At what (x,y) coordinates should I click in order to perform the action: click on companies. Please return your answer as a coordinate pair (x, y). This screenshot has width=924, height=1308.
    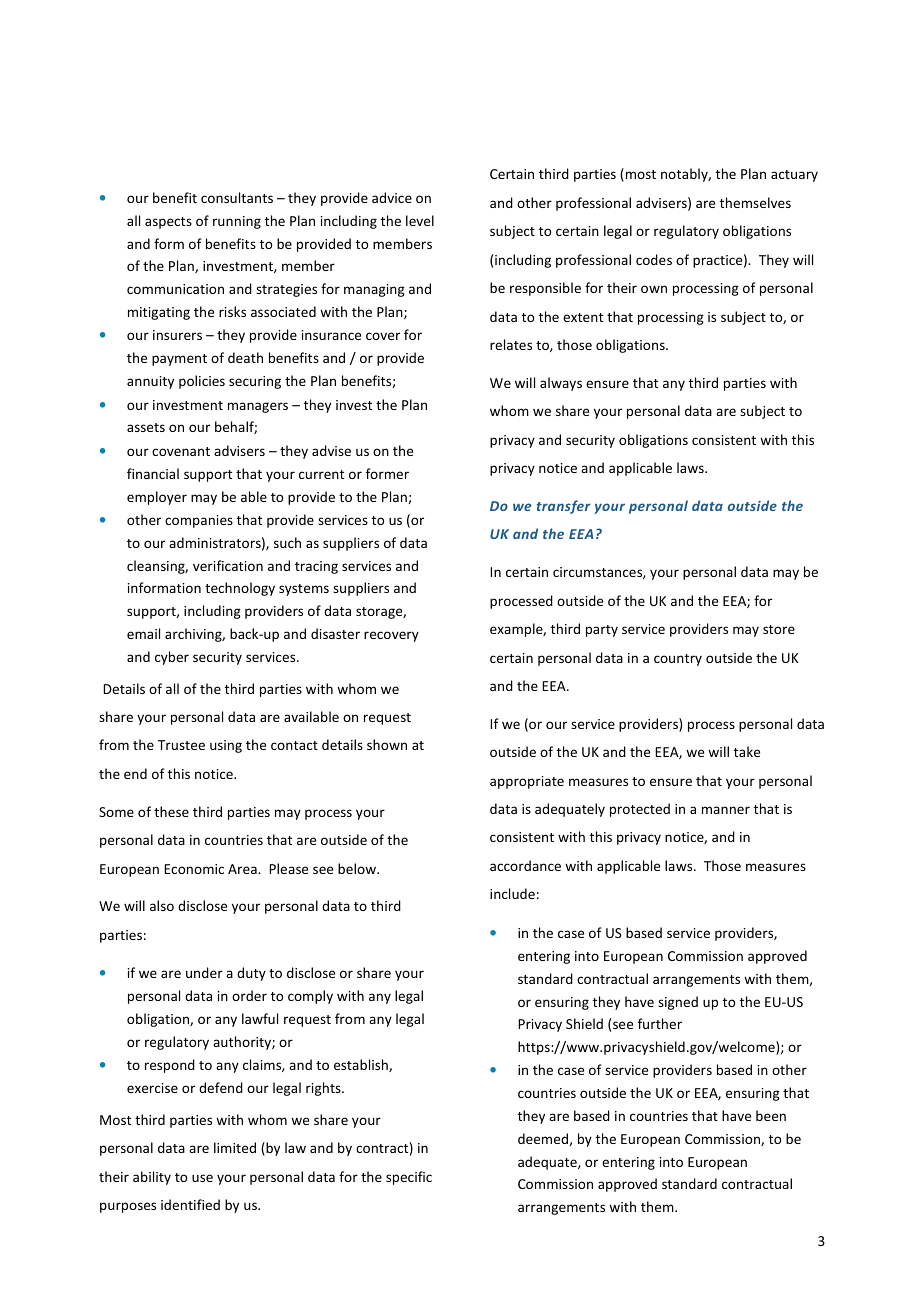
    Looking at the image, I should click on (199, 521).
